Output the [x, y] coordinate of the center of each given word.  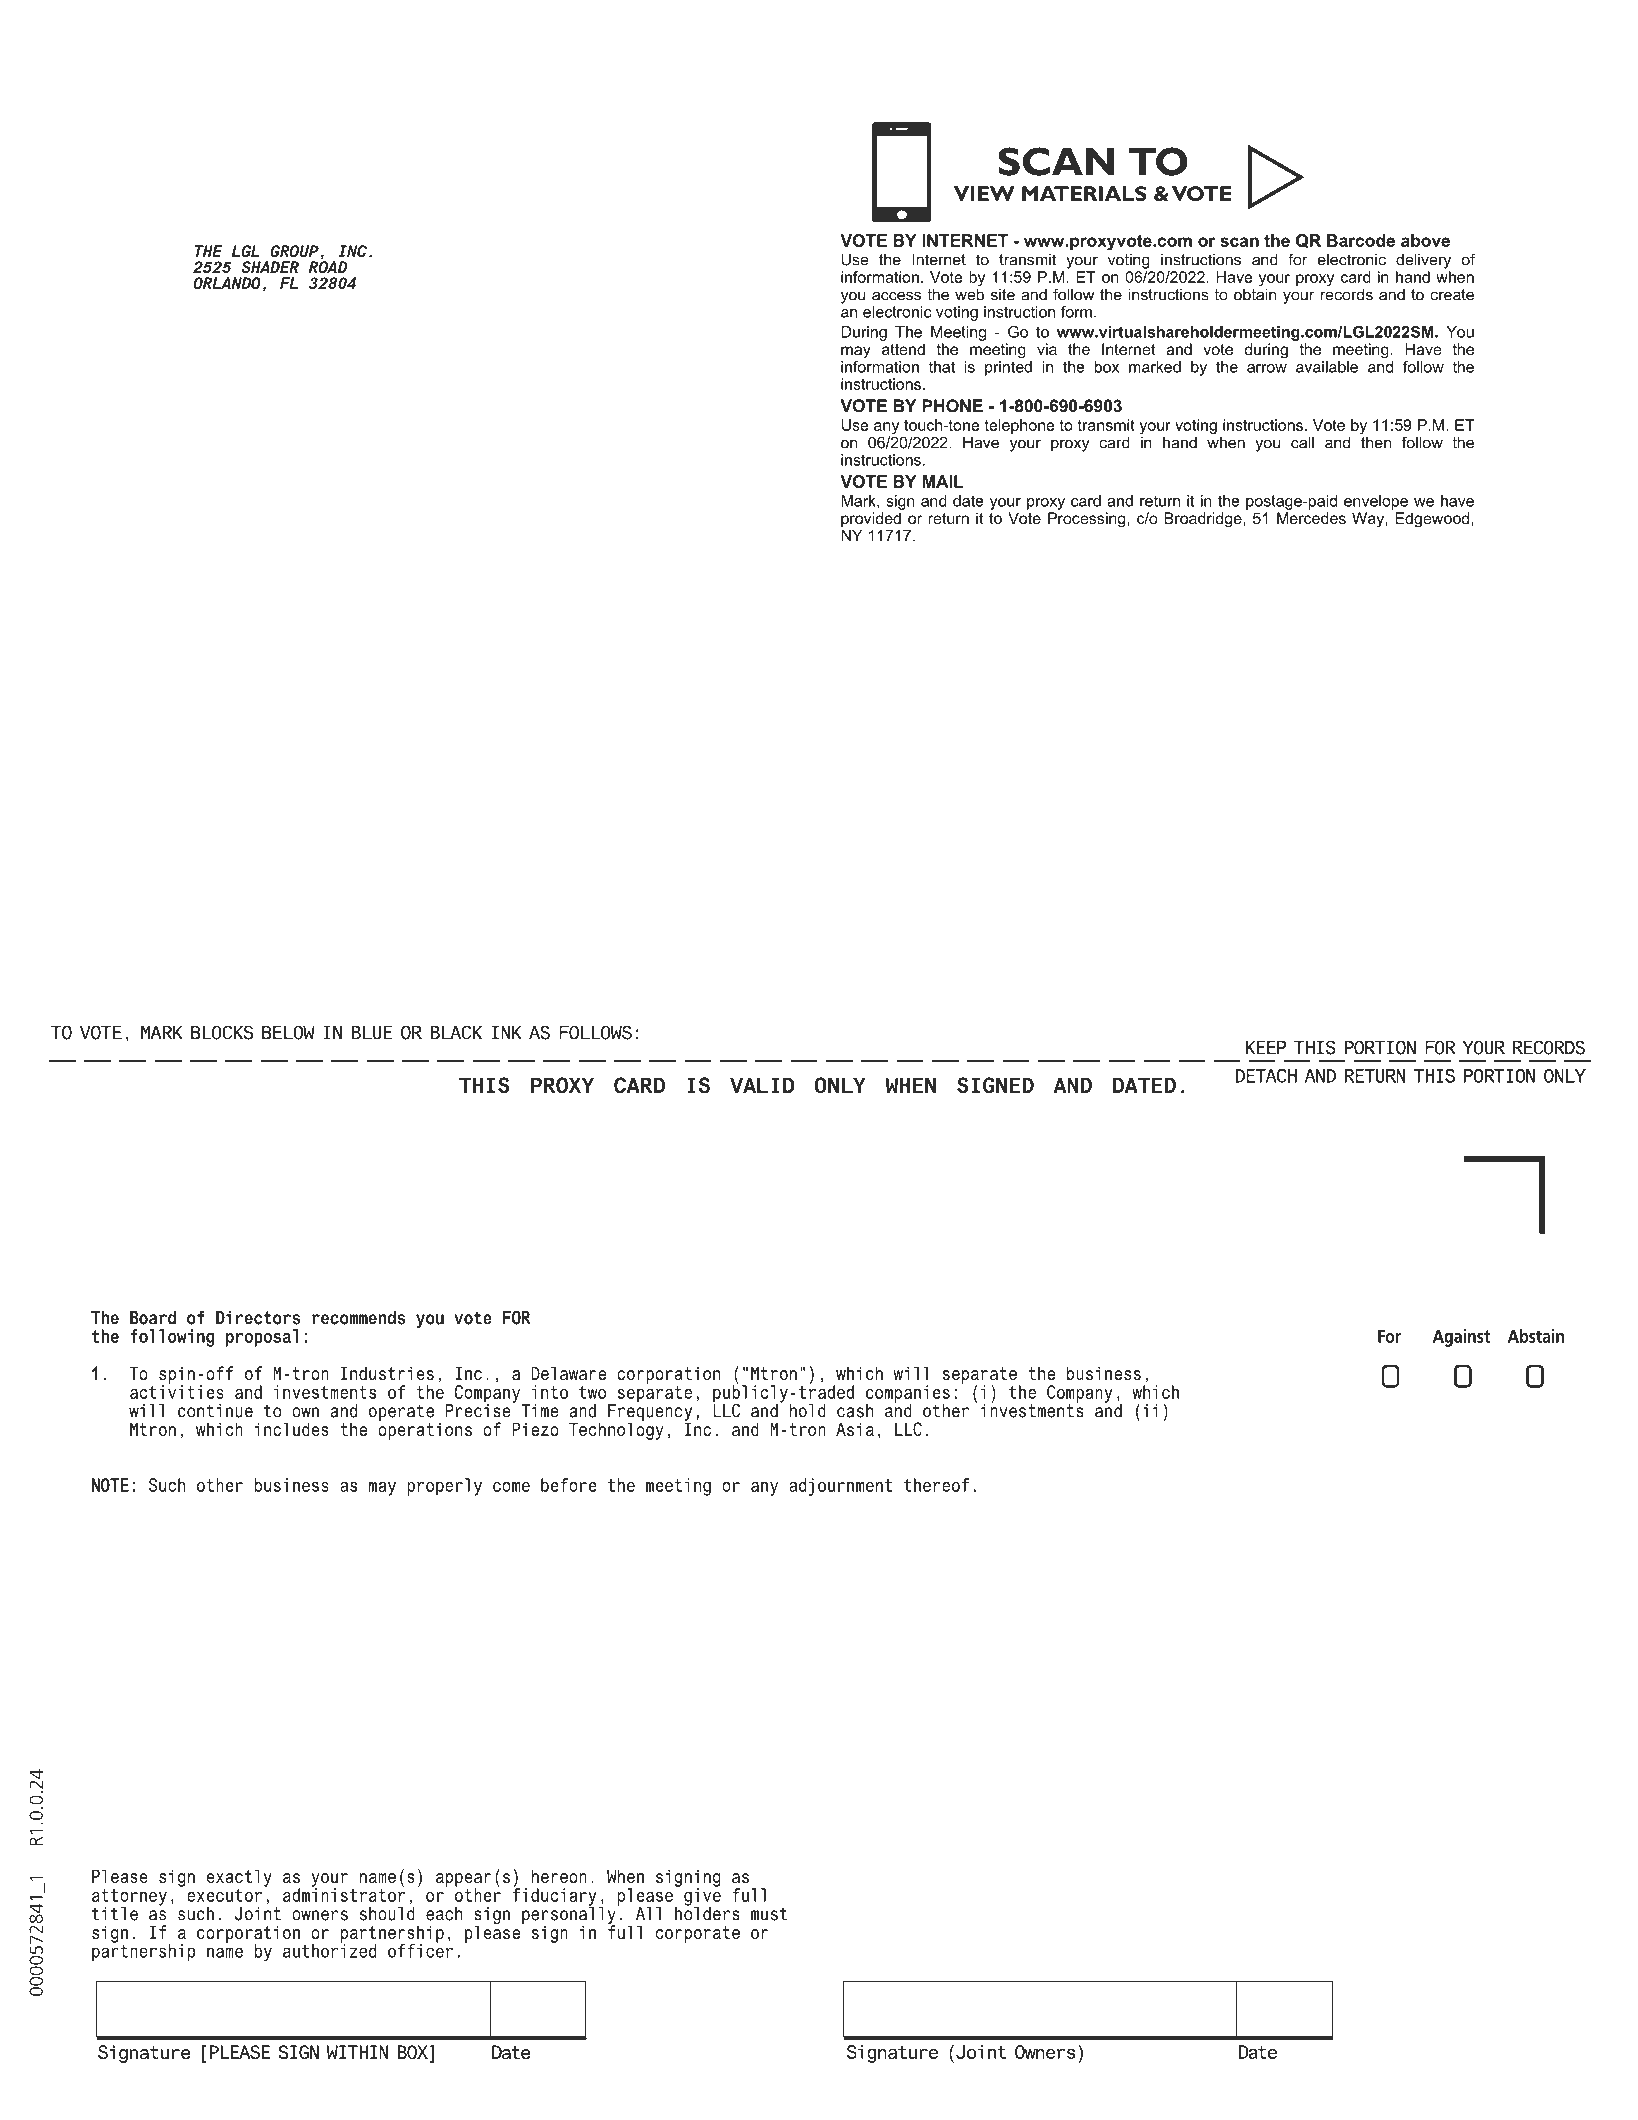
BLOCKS [222, 1032]
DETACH [1266, 1076]
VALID [762, 1085]
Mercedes [1311, 518]
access [896, 296]
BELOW [288, 1032]
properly [444, 1487]
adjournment [840, 1487]
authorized [329, 1950]
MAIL [943, 481]
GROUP [294, 251]
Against [1461, 1338]
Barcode [1361, 240]
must [769, 1914]
